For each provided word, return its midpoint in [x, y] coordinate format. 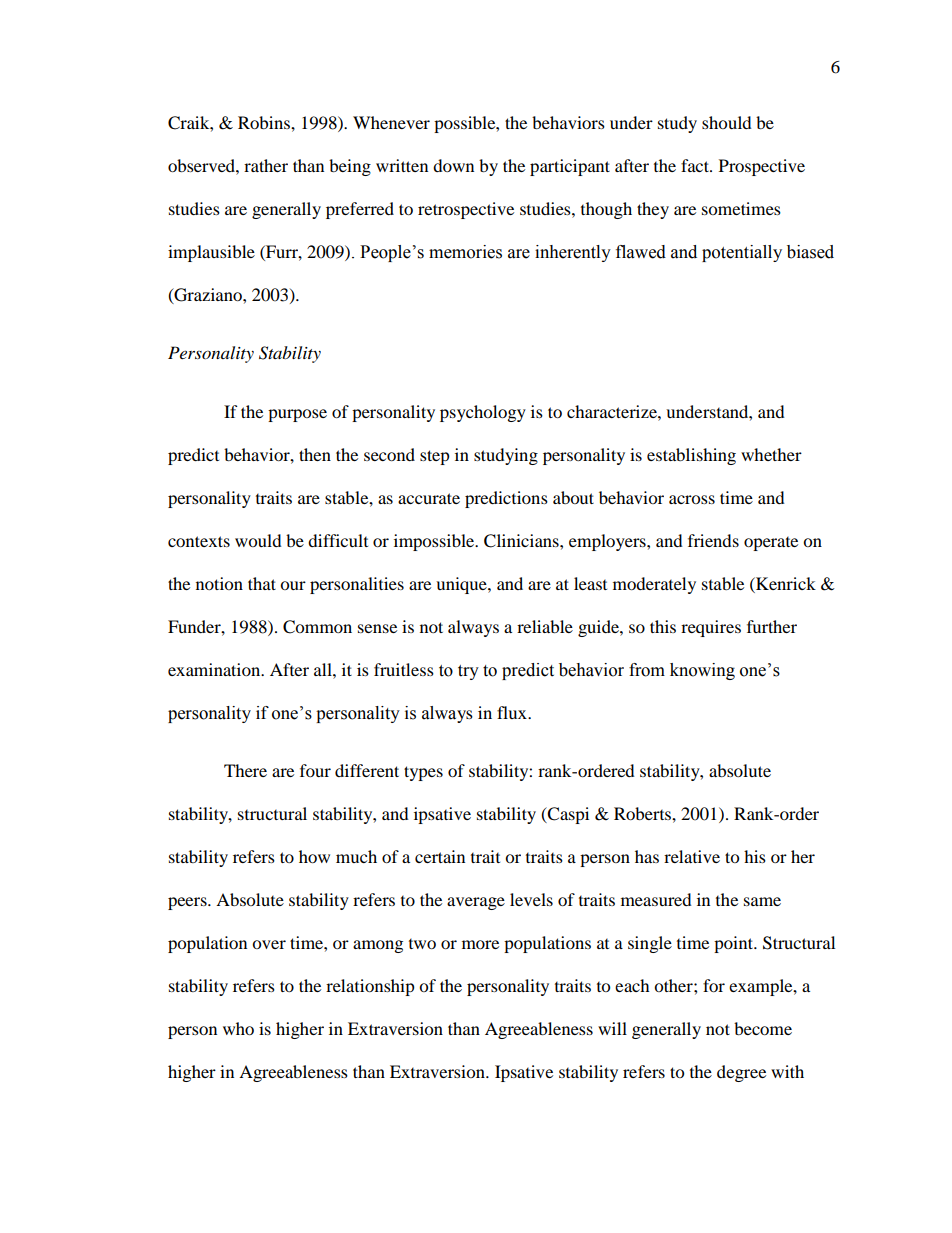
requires [711, 628]
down [453, 165]
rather [266, 165]
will [612, 1028]
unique [462, 585]
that [262, 583]
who [238, 1028]
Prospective [762, 167]
